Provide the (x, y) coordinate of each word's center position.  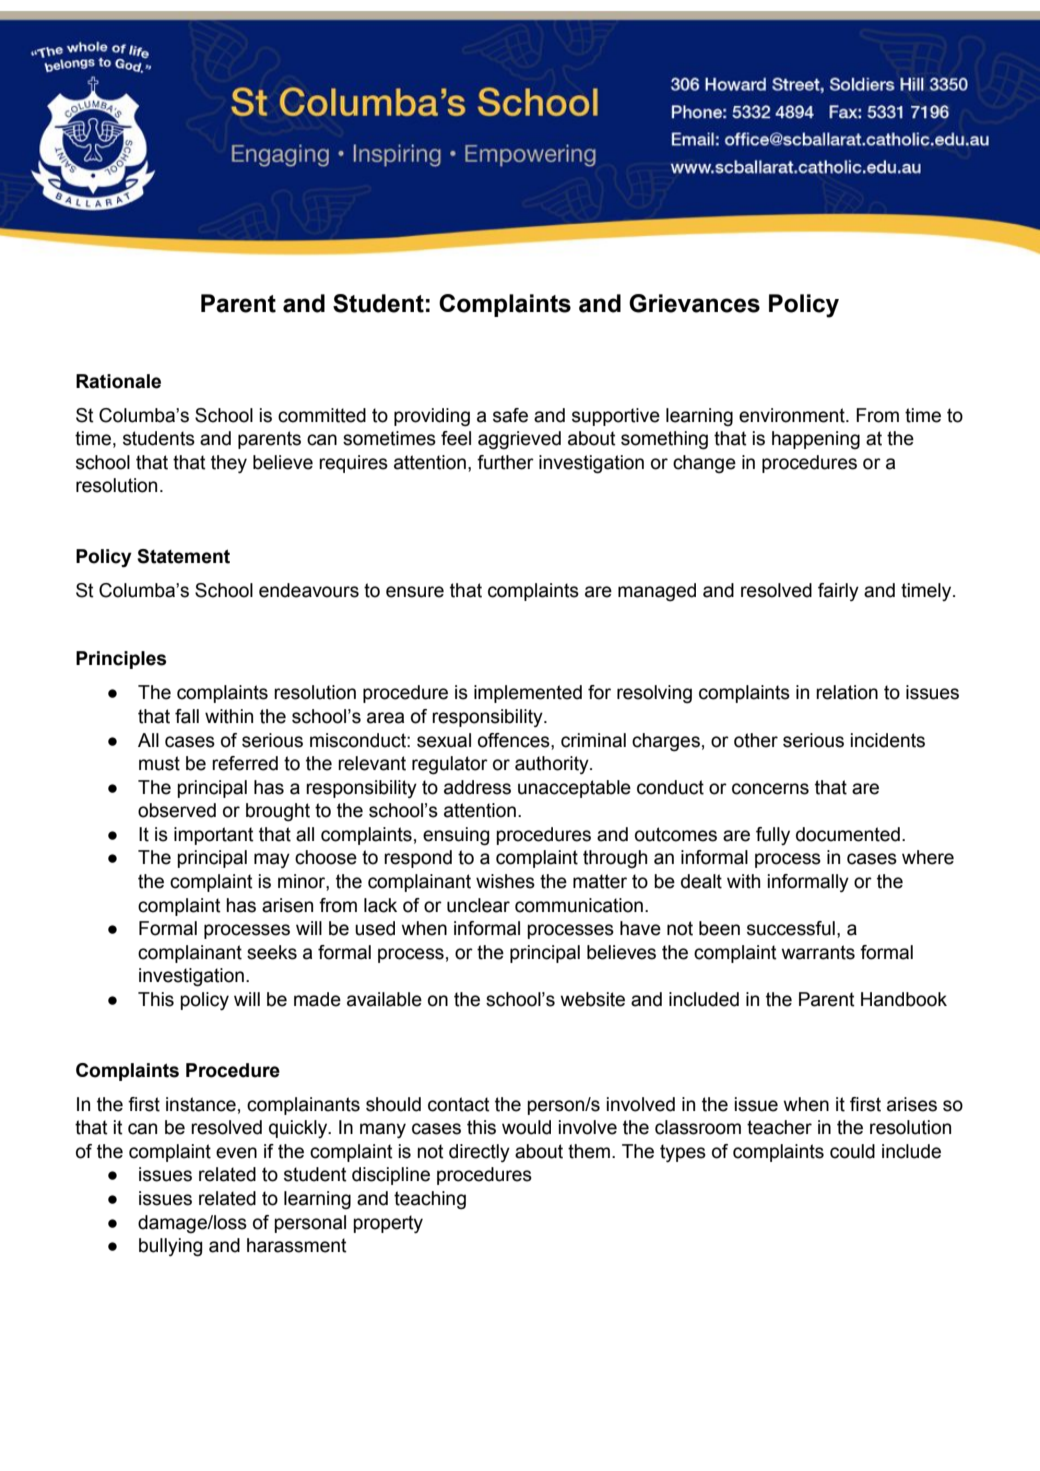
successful (791, 928)
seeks (272, 952)
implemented (528, 694)
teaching (430, 1200)
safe (510, 415)
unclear (478, 905)
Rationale (118, 381)
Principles (121, 660)
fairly (838, 592)
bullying (170, 1247)
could (852, 1151)
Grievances (694, 303)
